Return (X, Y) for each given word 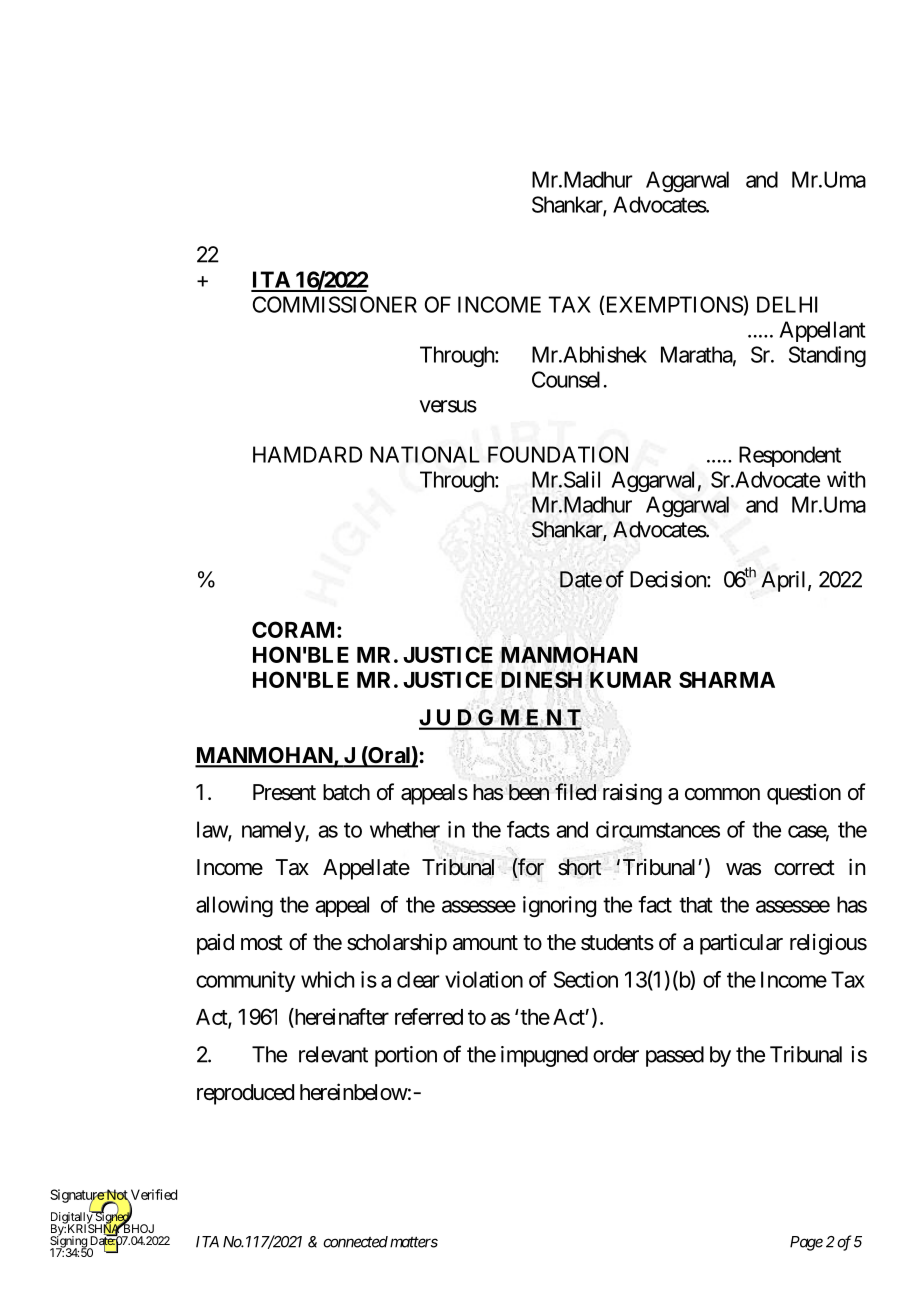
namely (274, 831)
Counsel (566, 379)
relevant (333, 1054)
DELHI (787, 304)
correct (804, 868)
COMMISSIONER (335, 304)
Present (284, 792)
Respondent (790, 456)
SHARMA (727, 679)
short (579, 867)
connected (355, 1242)
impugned (544, 1056)
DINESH (541, 680)
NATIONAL (425, 454)
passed (675, 1056)
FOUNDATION (558, 454)
